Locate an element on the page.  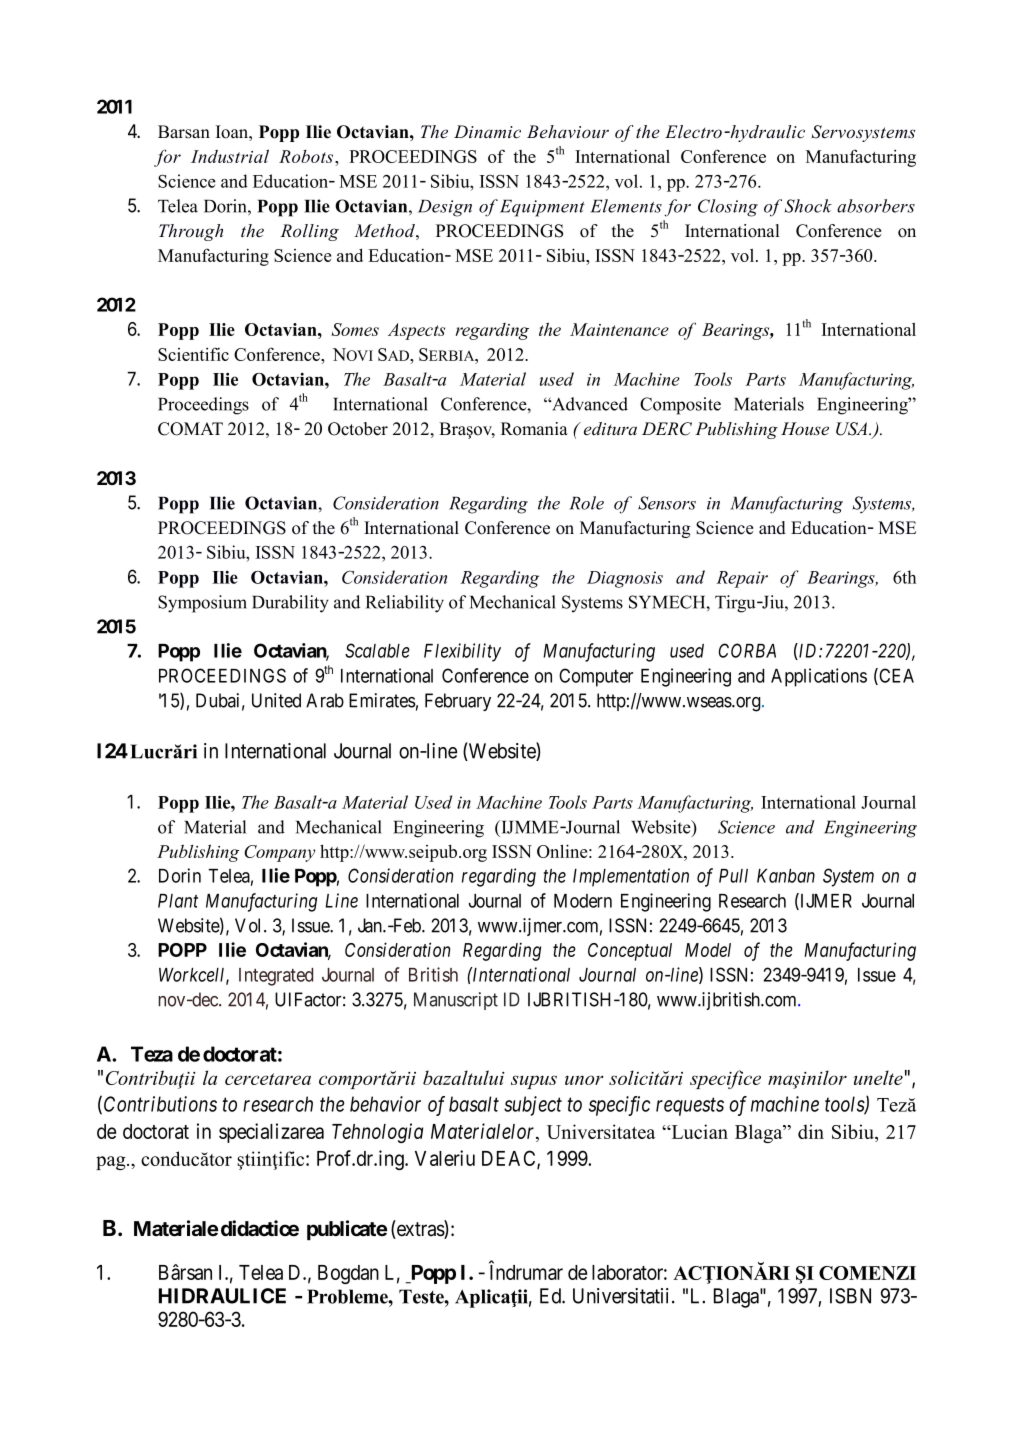
ISBN is located at coordinates (850, 1296).
